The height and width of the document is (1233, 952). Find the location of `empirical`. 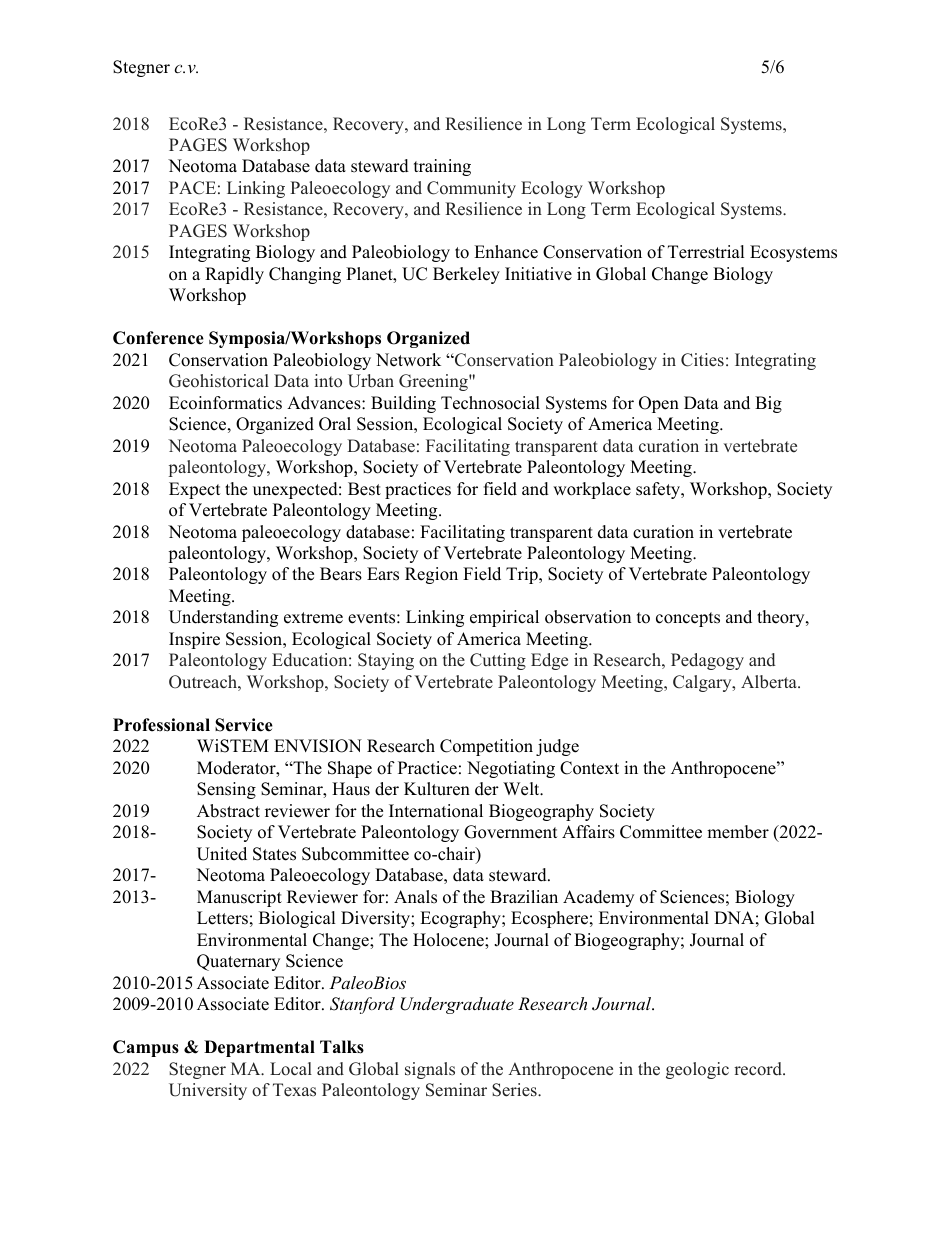

empirical is located at coordinates (504, 618).
